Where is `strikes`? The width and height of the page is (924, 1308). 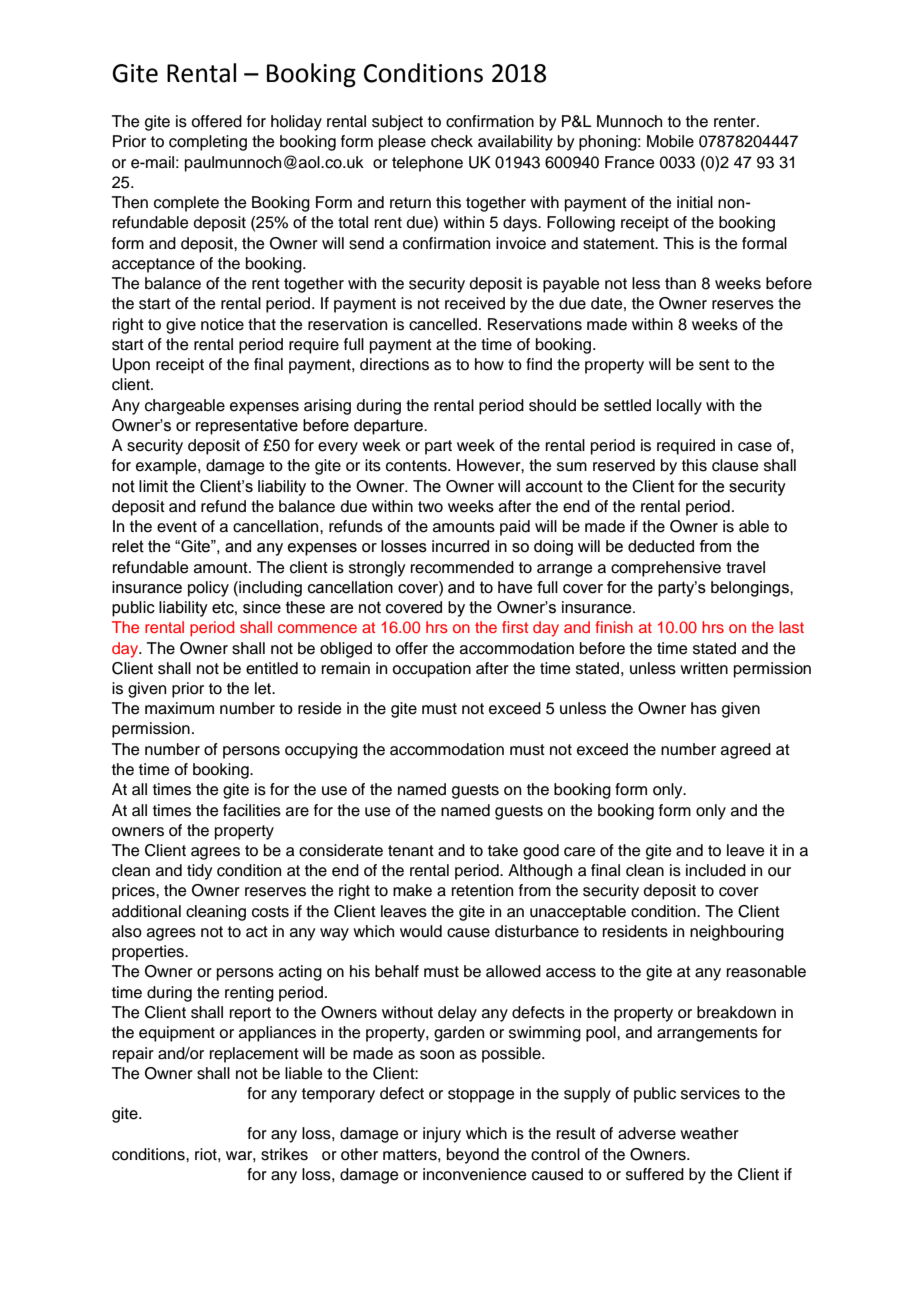
strikes is located at coordinates (284, 1154).
